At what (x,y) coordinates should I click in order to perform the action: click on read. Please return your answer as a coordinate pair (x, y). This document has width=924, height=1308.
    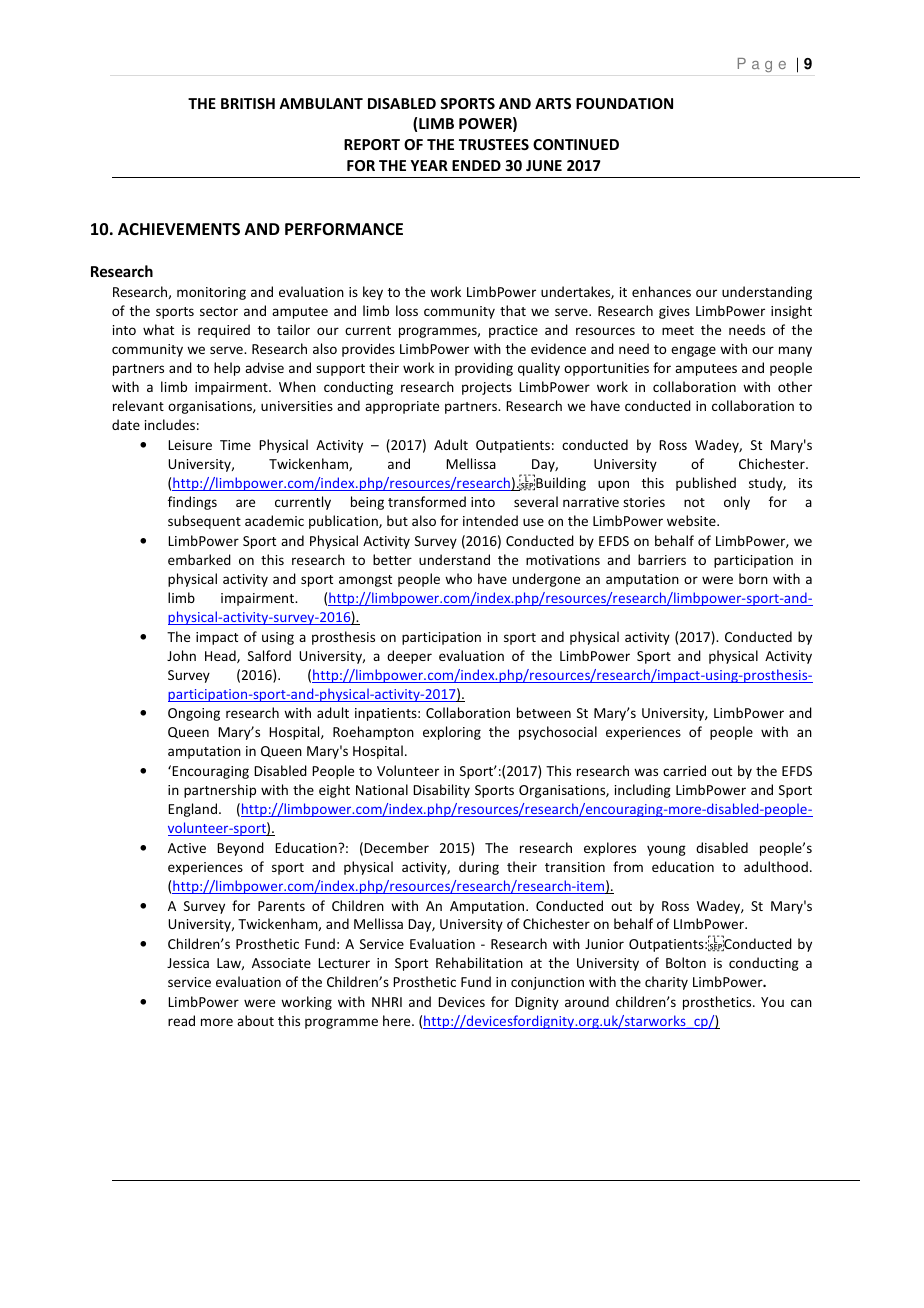
    Looking at the image, I should click on (181, 1020).
